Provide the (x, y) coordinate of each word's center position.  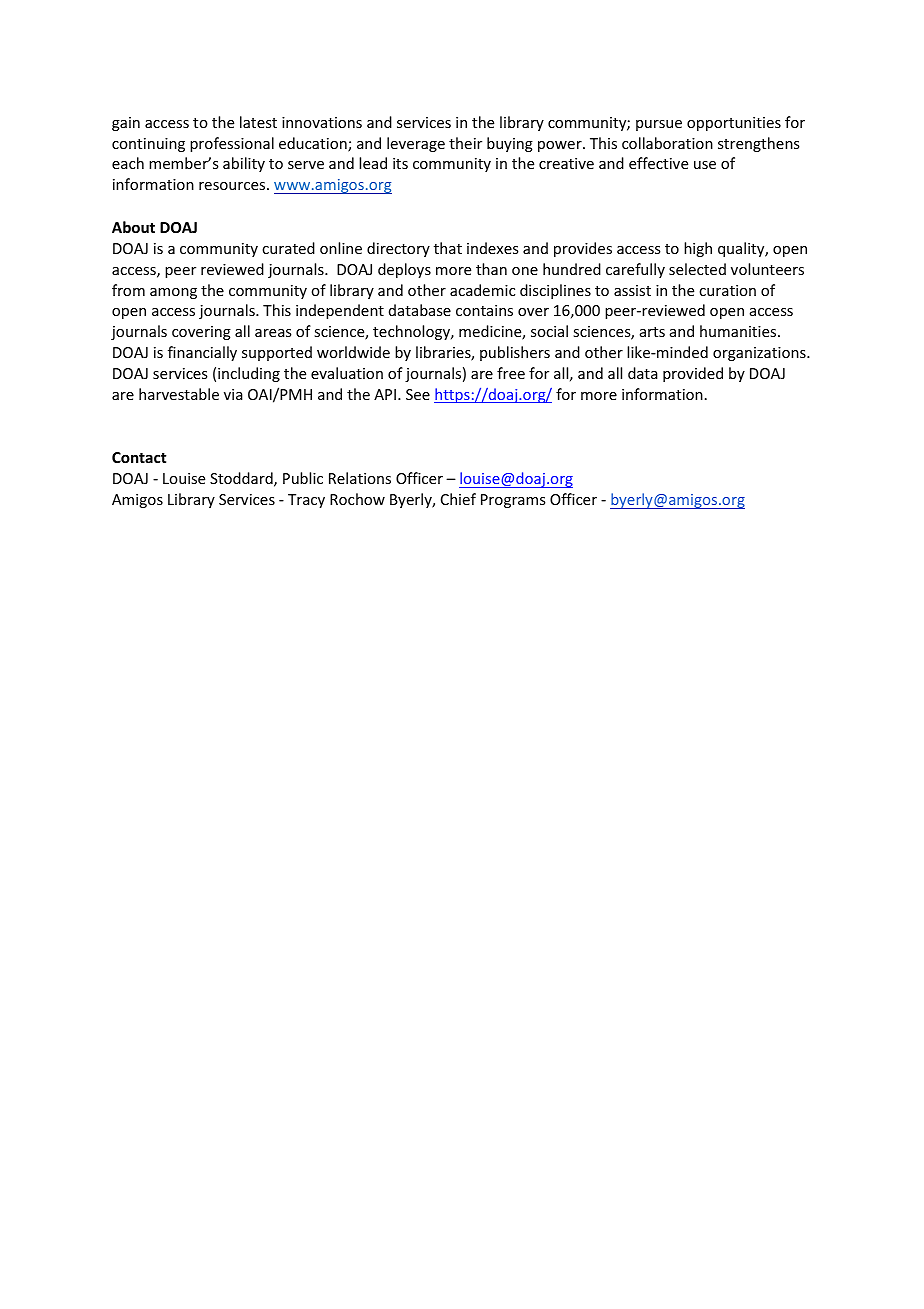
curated (288, 248)
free (511, 373)
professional (232, 144)
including (249, 374)
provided (693, 374)
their (465, 143)
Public (303, 478)
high (698, 249)
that (448, 248)
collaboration (667, 143)
